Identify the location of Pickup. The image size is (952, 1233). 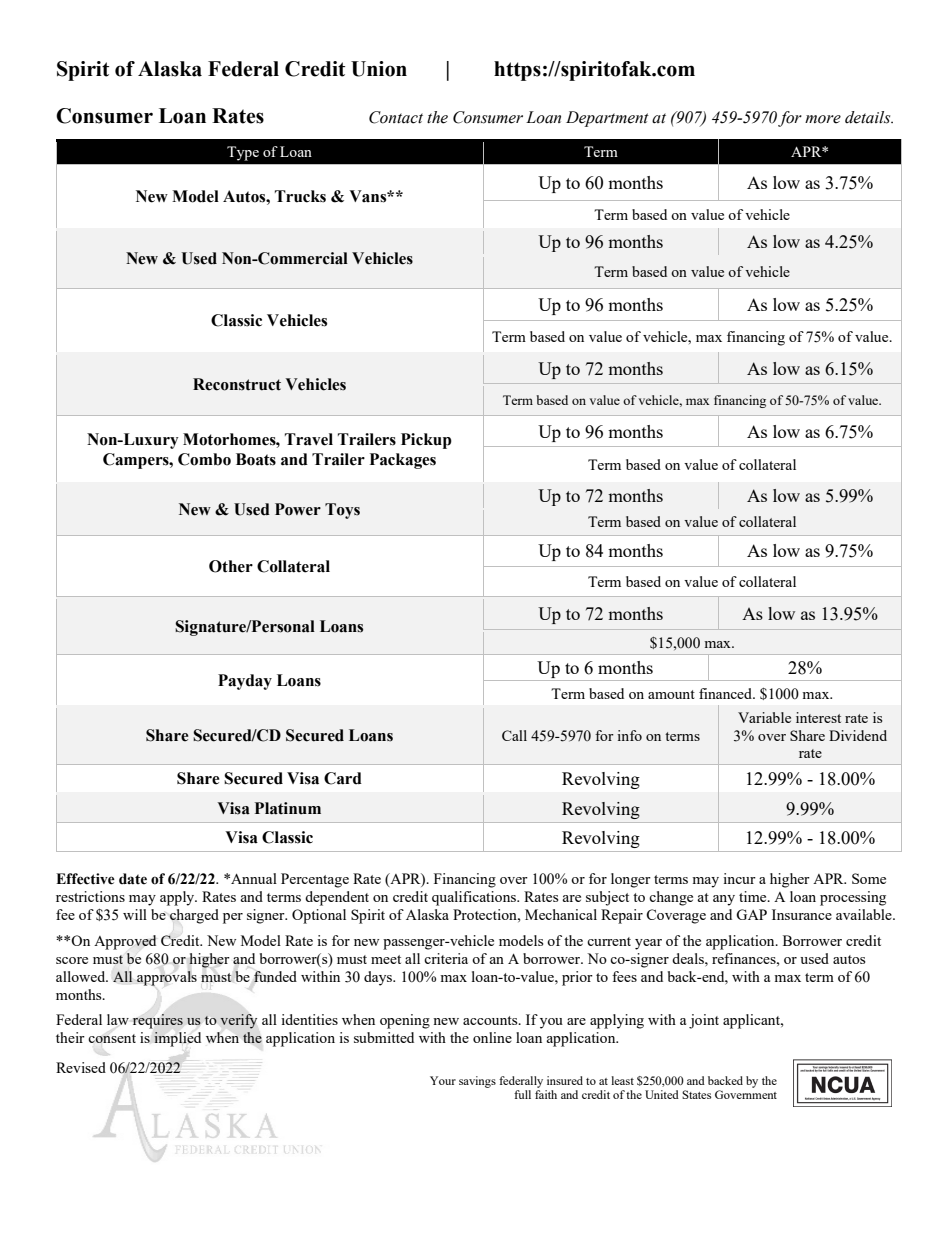
(426, 441).
